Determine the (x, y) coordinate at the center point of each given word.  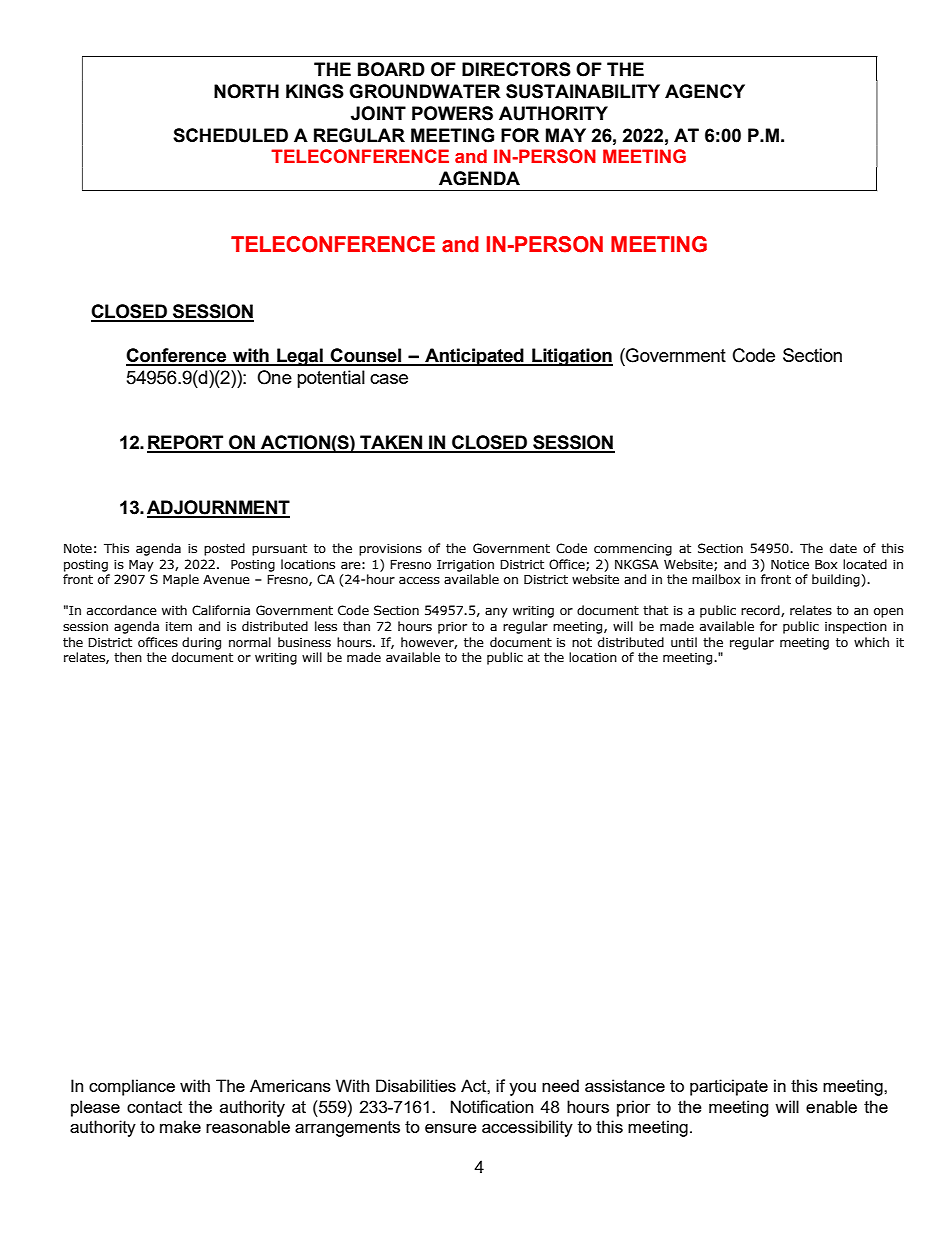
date (843, 548)
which (871, 642)
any (496, 613)
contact (154, 1107)
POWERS (452, 113)
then (128, 657)
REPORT (186, 443)
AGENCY (705, 91)
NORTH (246, 91)
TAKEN (391, 443)
